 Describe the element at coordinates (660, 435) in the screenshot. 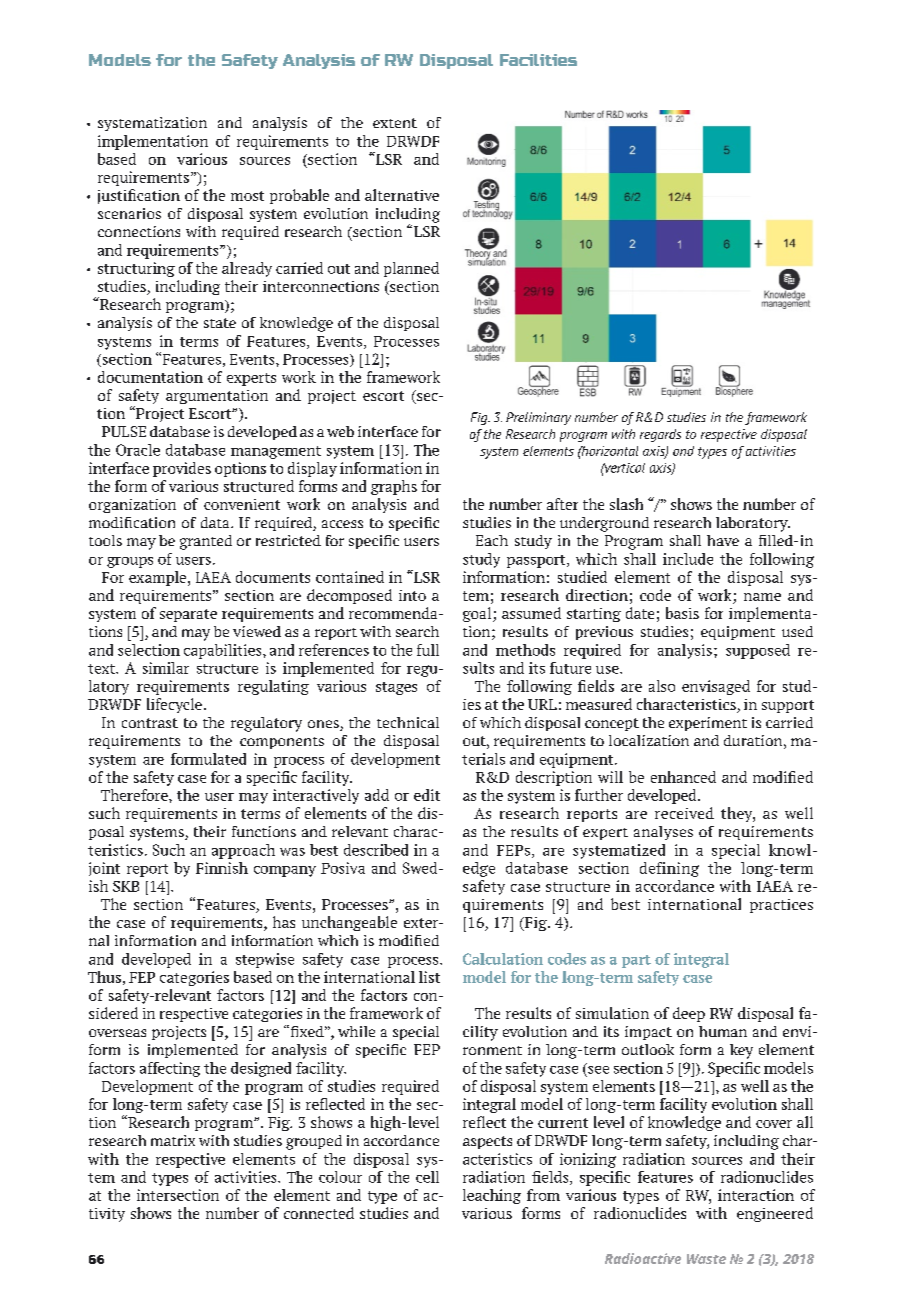

I see `regards` at that location.
